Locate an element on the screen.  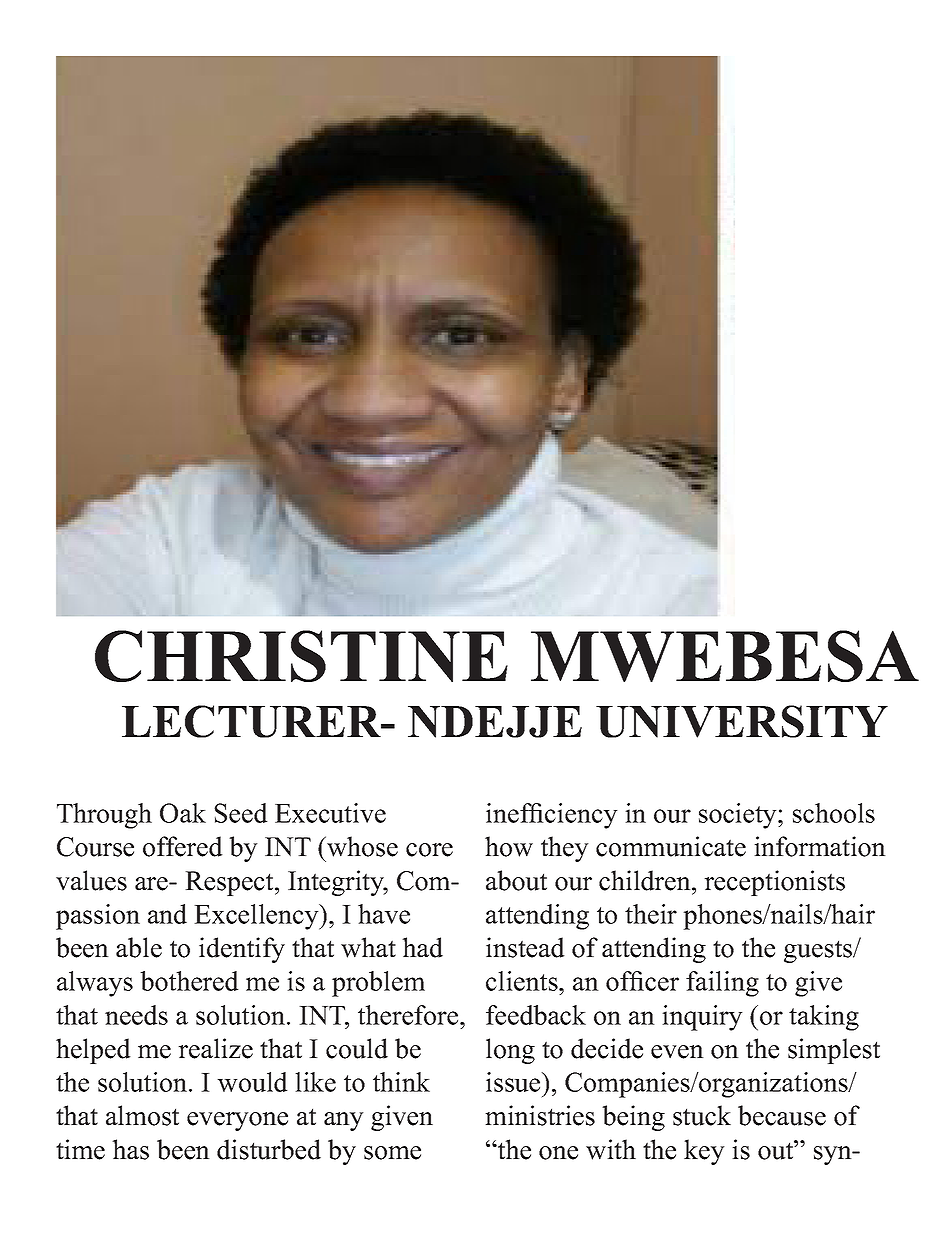
has is located at coordinates (130, 1149).
